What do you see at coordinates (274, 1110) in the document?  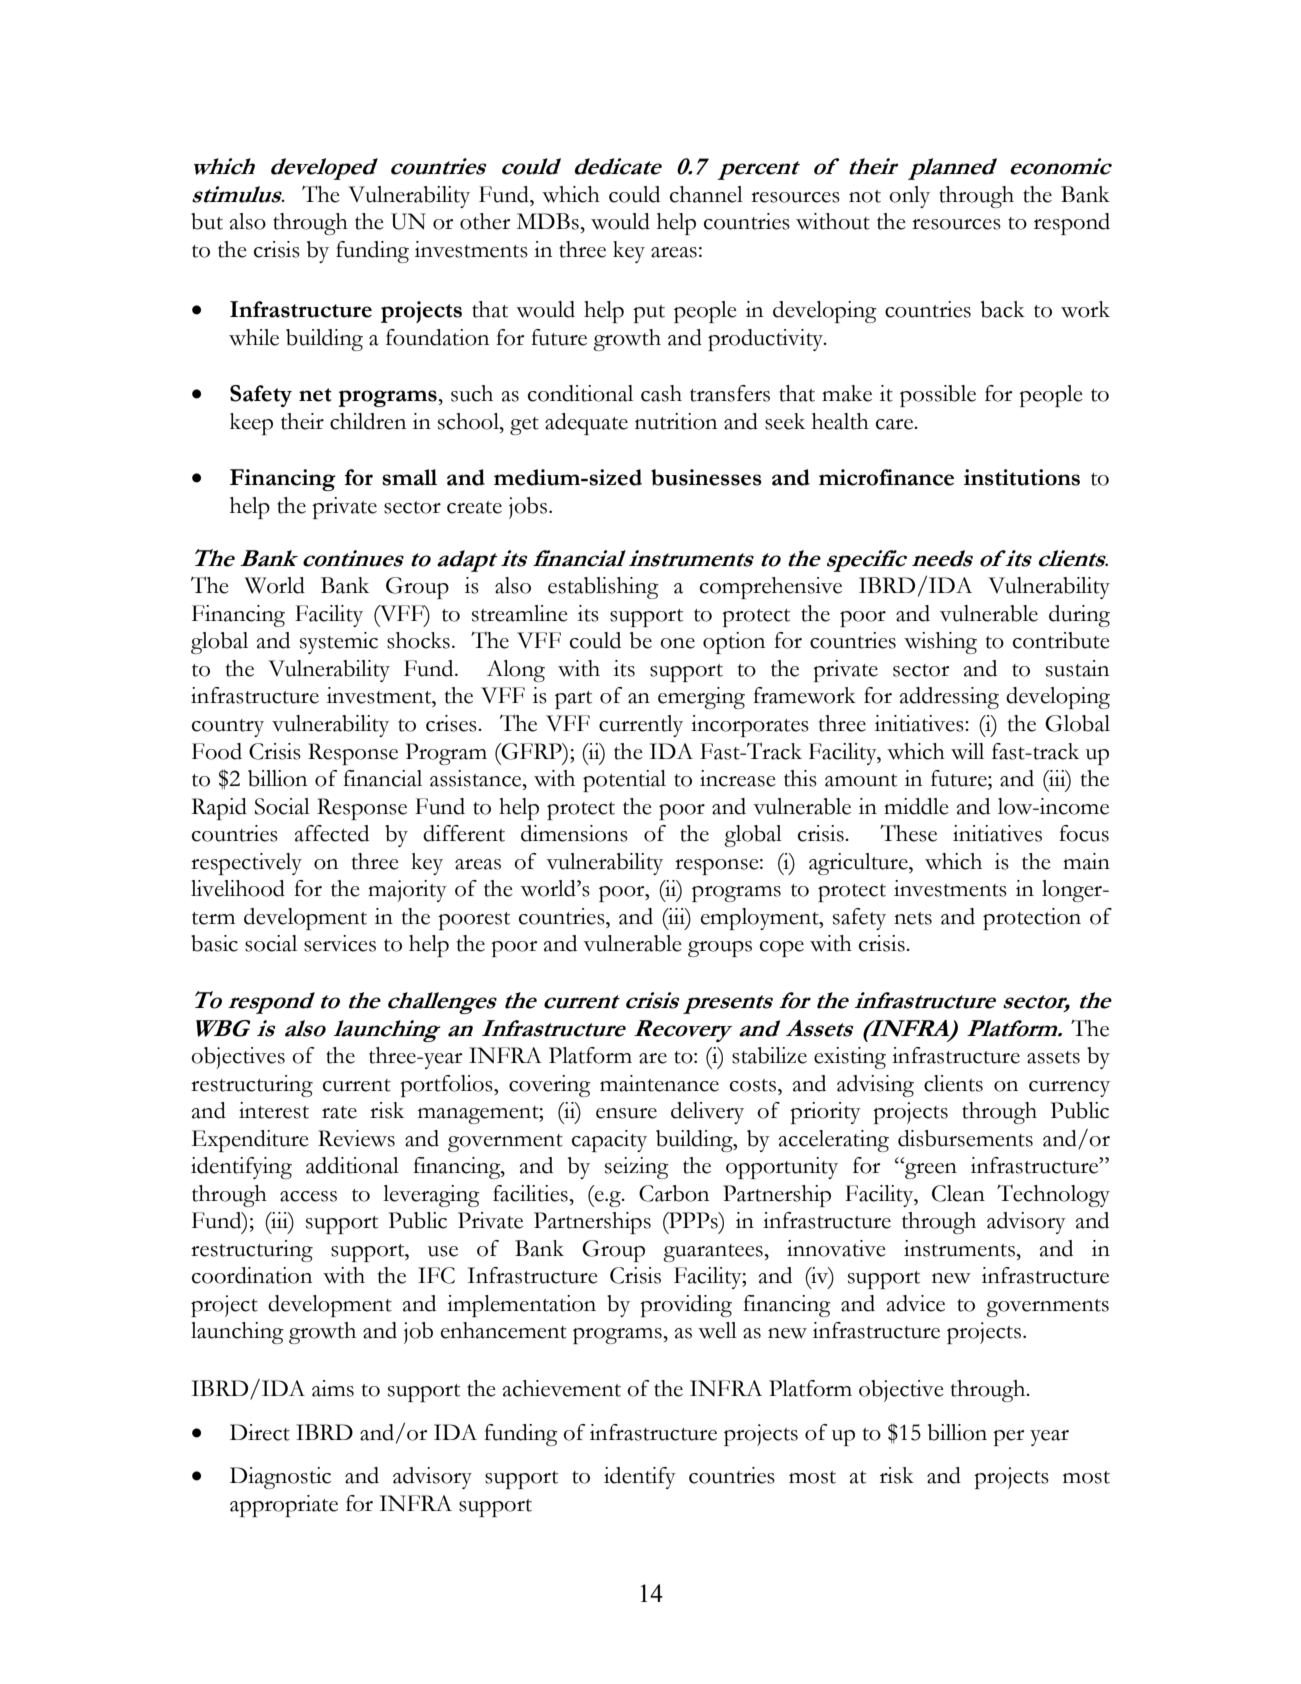 I see `interest` at bounding box center [274, 1110].
